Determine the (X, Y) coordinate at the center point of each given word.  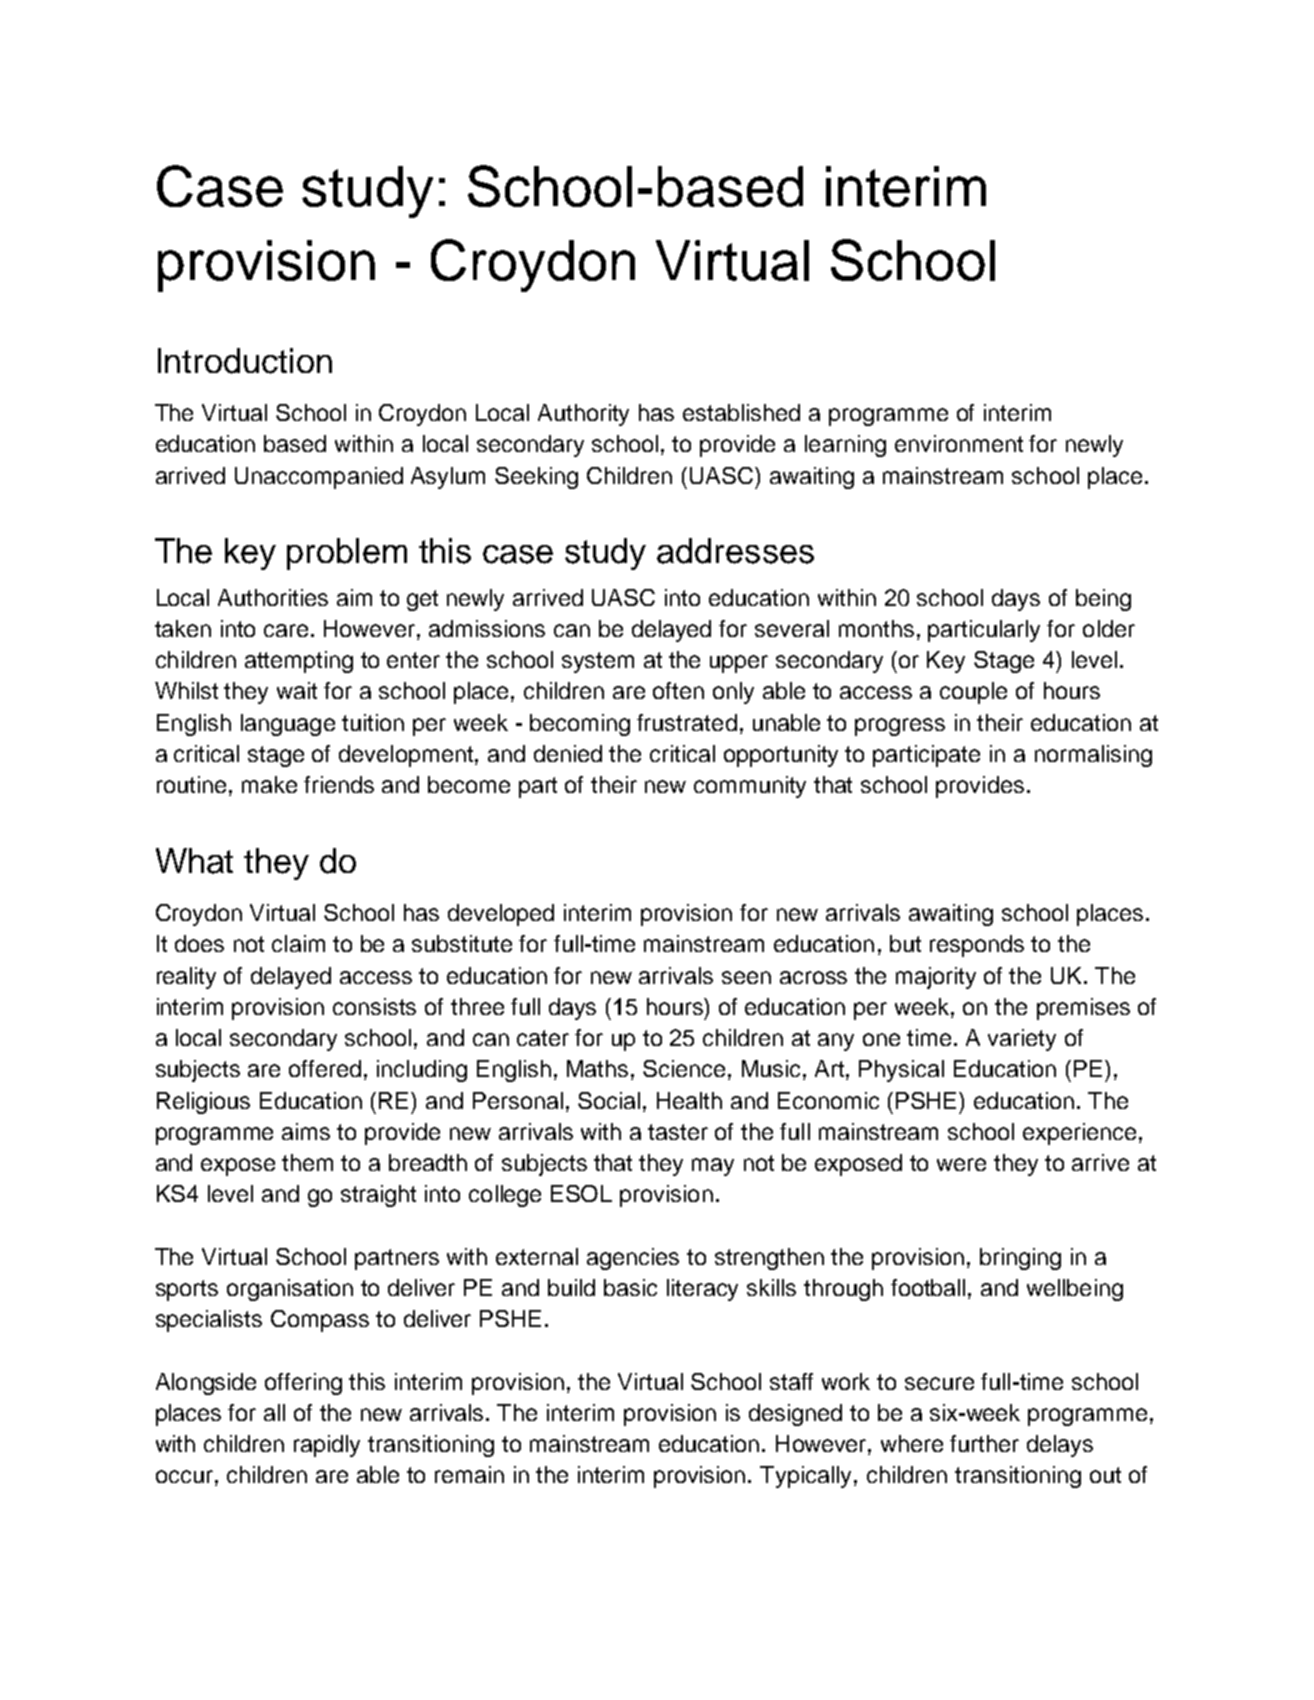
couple (973, 693)
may (713, 1167)
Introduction (245, 361)
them (307, 1162)
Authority (583, 415)
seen (746, 977)
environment (959, 443)
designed (795, 1415)
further (984, 1443)
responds (977, 946)
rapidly (327, 1446)
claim (298, 943)
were (961, 1164)
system (598, 662)
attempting (299, 662)
